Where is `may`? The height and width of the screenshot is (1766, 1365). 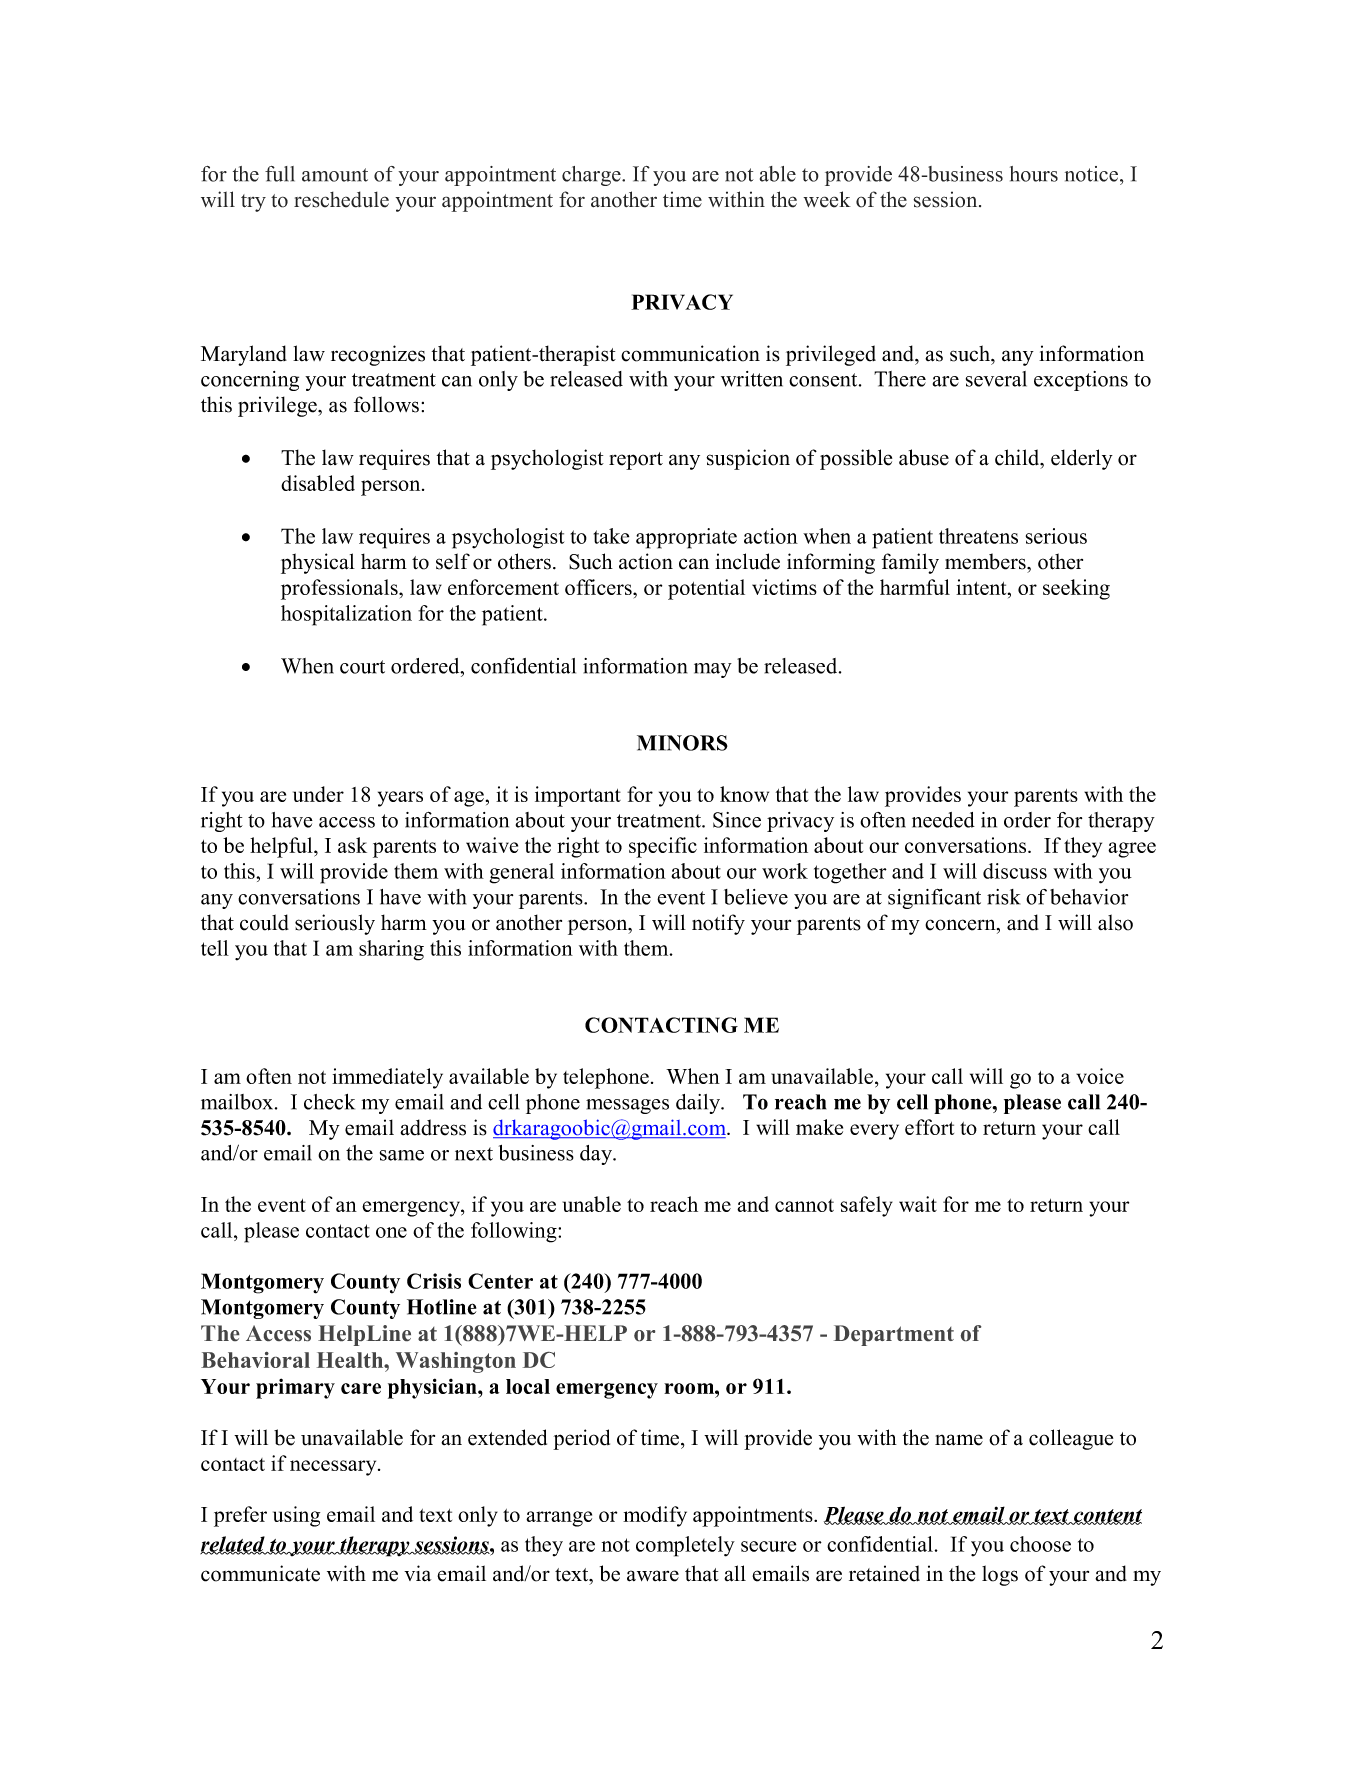 may is located at coordinates (713, 670).
